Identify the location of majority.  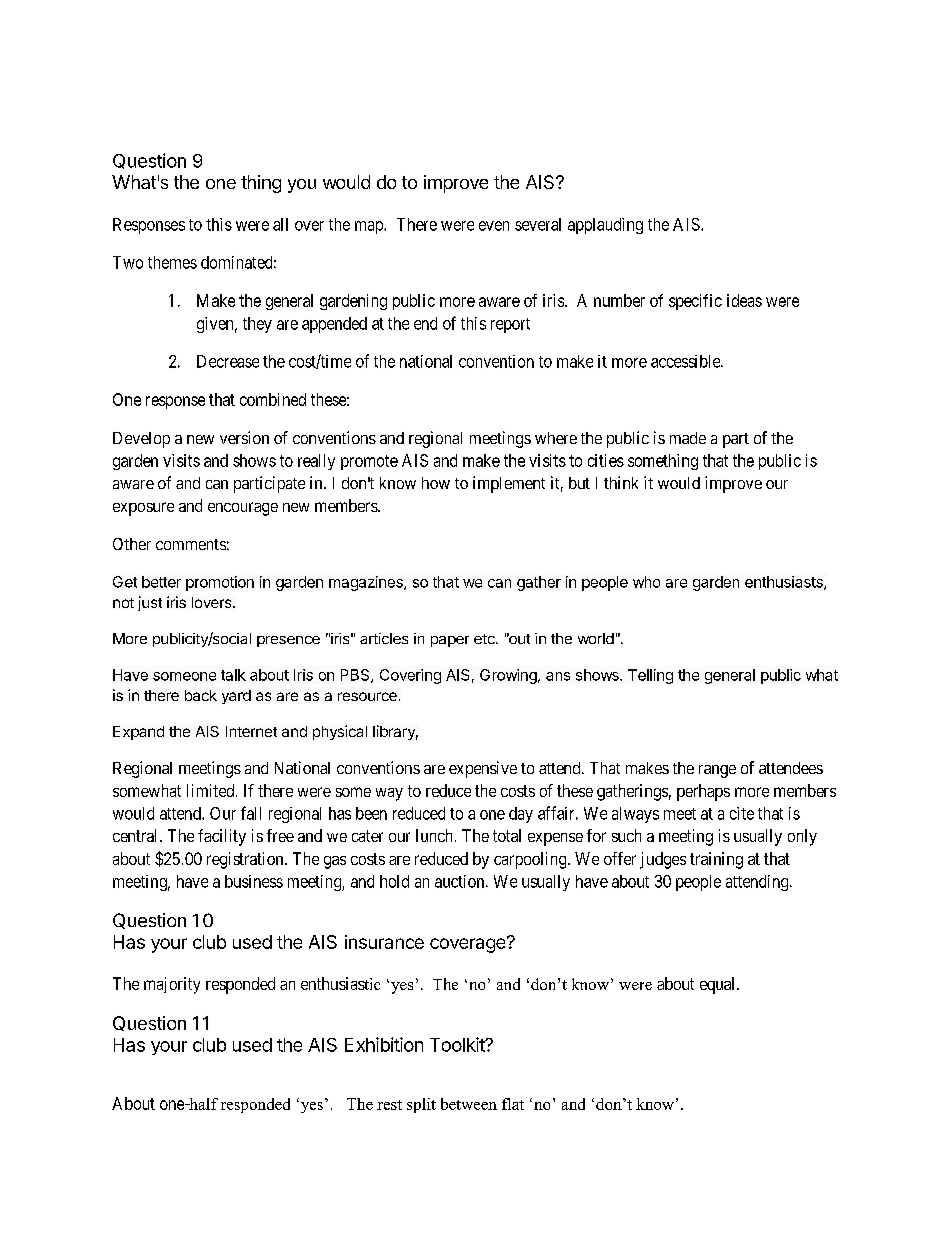
(172, 985).
